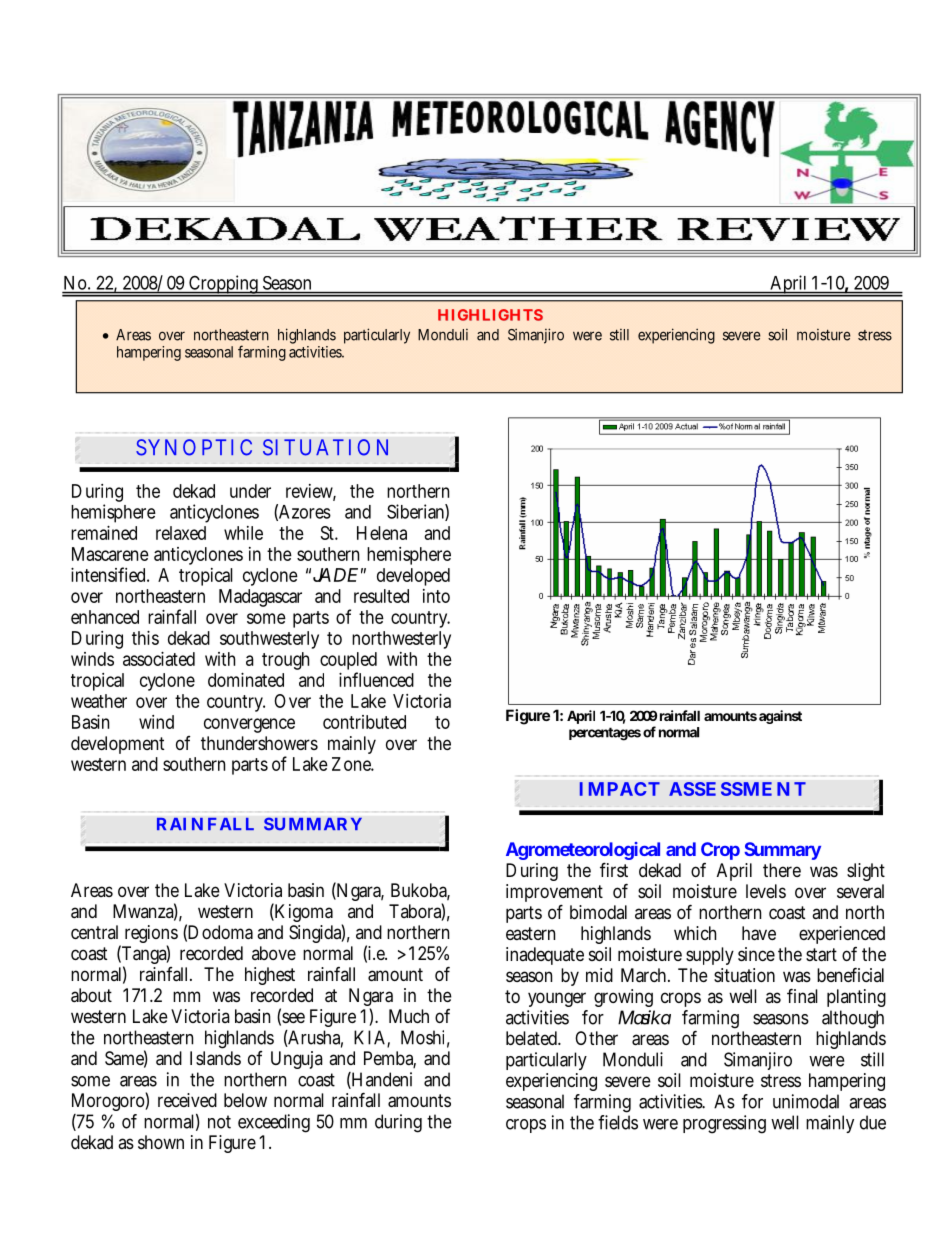 This screenshot has width=952, height=1233. I want to click on not, so click(219, 1122).
